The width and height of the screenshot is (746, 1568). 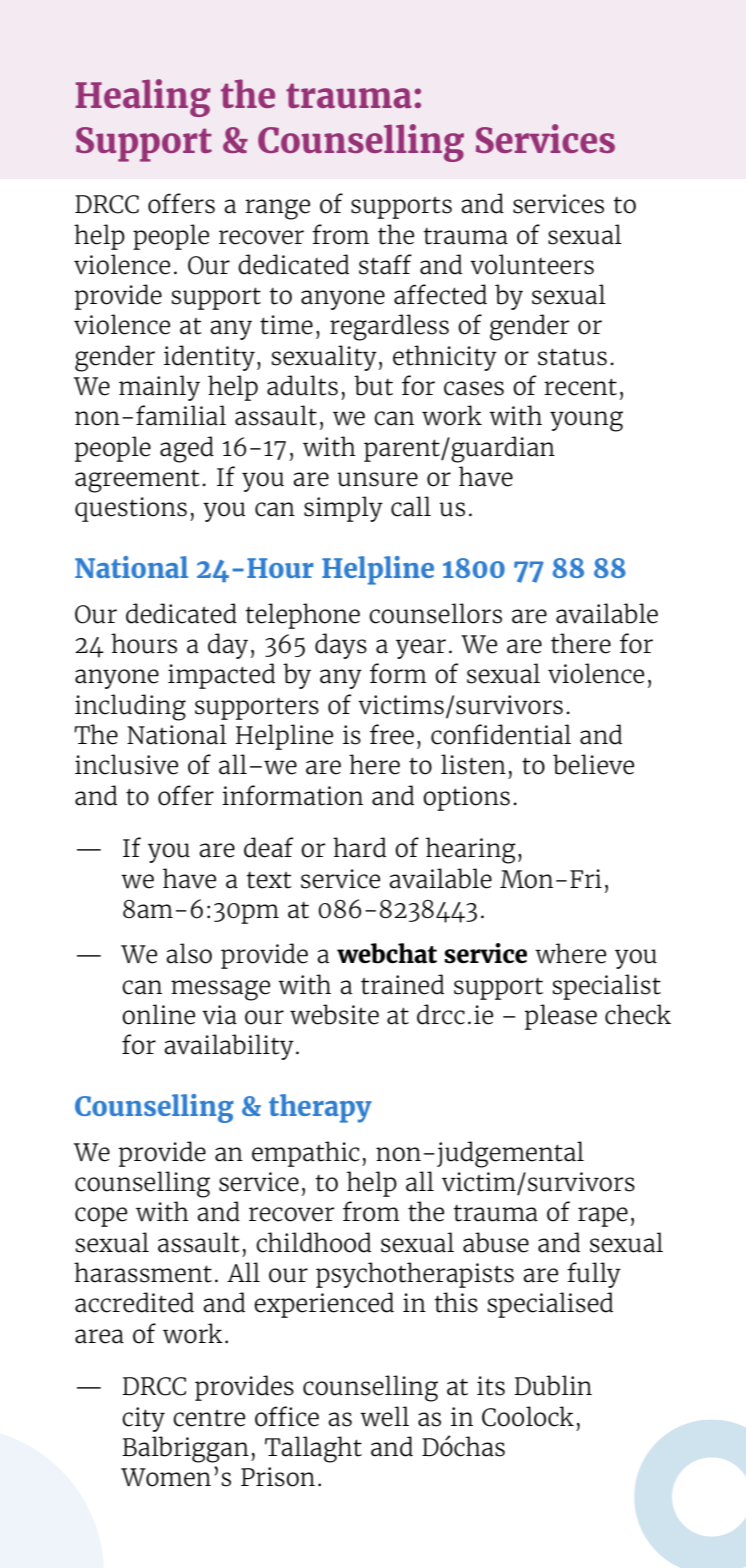 I want to click on unsure, so click(x=378, y=479).
